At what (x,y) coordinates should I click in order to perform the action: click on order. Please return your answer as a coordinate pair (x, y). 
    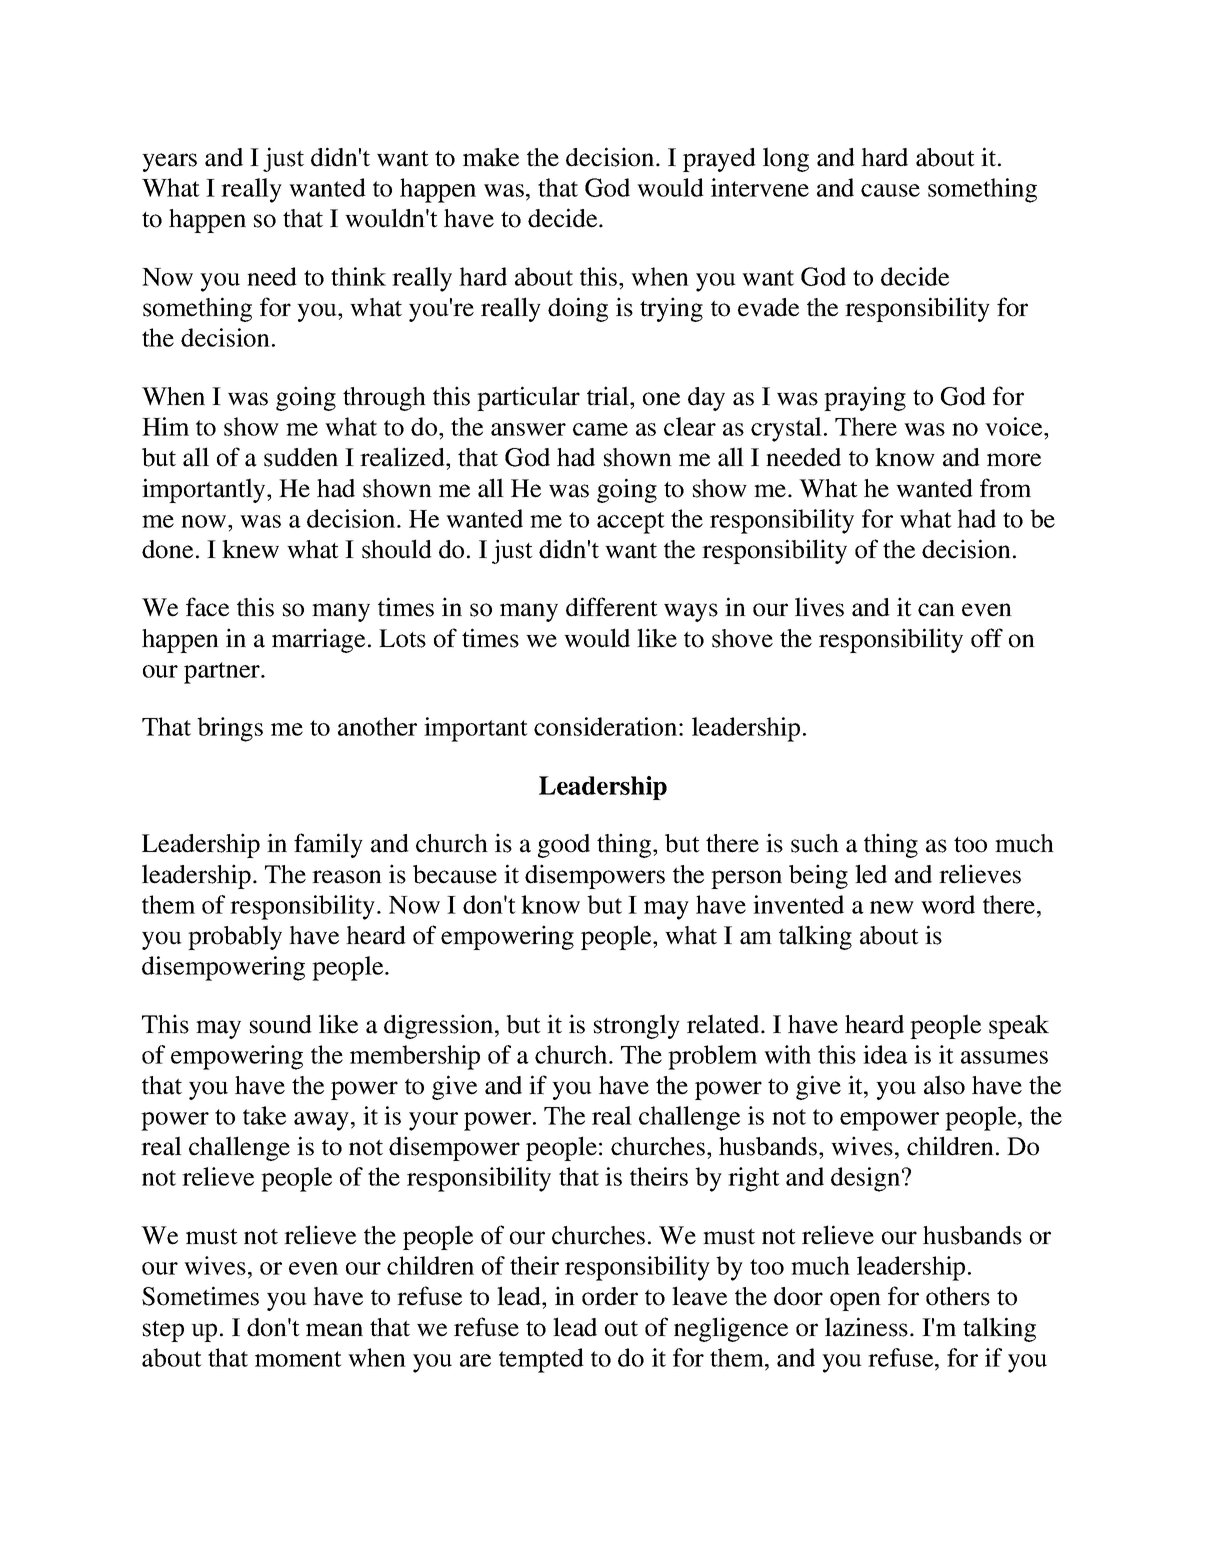
    Looking at the image, I should click on (610, 1296).
